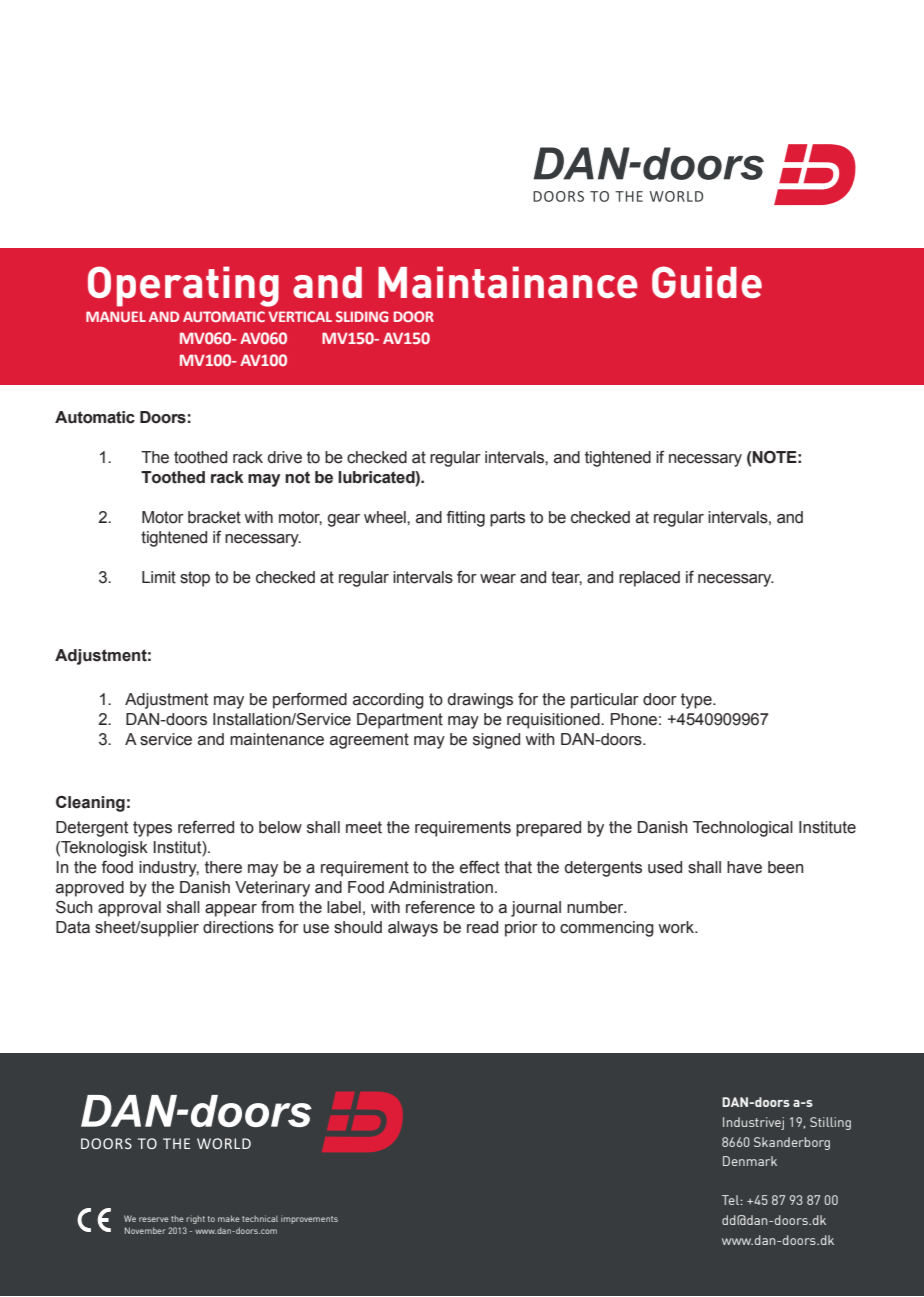 Image resolution: width=924 pixels, height=1297 pixels. What do you see at coordinates (508, 282) in the document?
I see `Maintainance` at bounding box center [508, 282].
